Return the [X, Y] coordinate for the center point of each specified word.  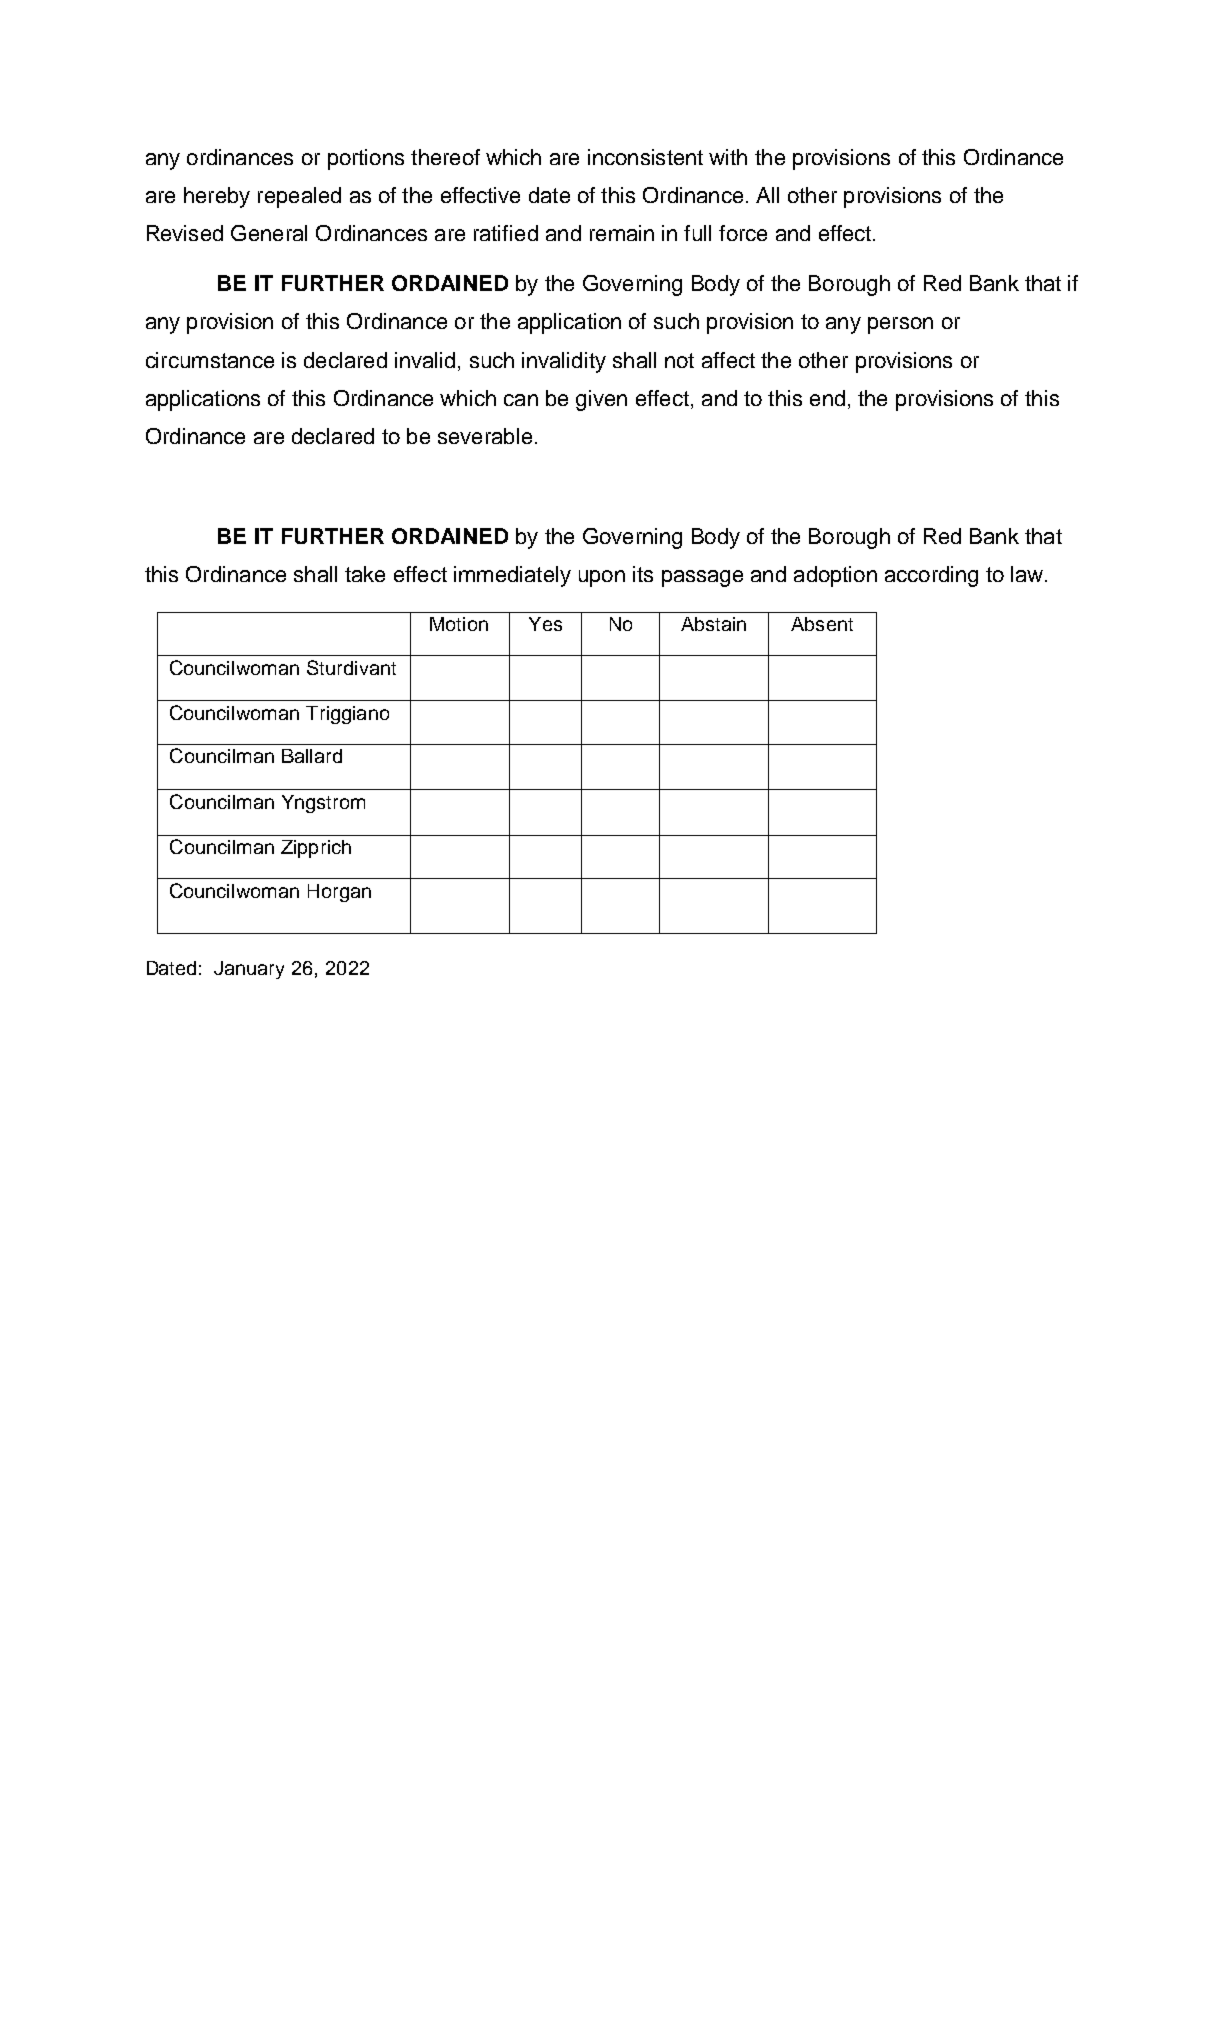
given [601, 400]
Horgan [339, 893]
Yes [545, 624]
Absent [822, 624]
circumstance [210, 360]
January [249, 970]
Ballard [312, 756]
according [931, 576]
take [365, 574]
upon [602, 578]
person [900, 325]
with [728, 157]
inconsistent [645, 157]
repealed [299, 197]
